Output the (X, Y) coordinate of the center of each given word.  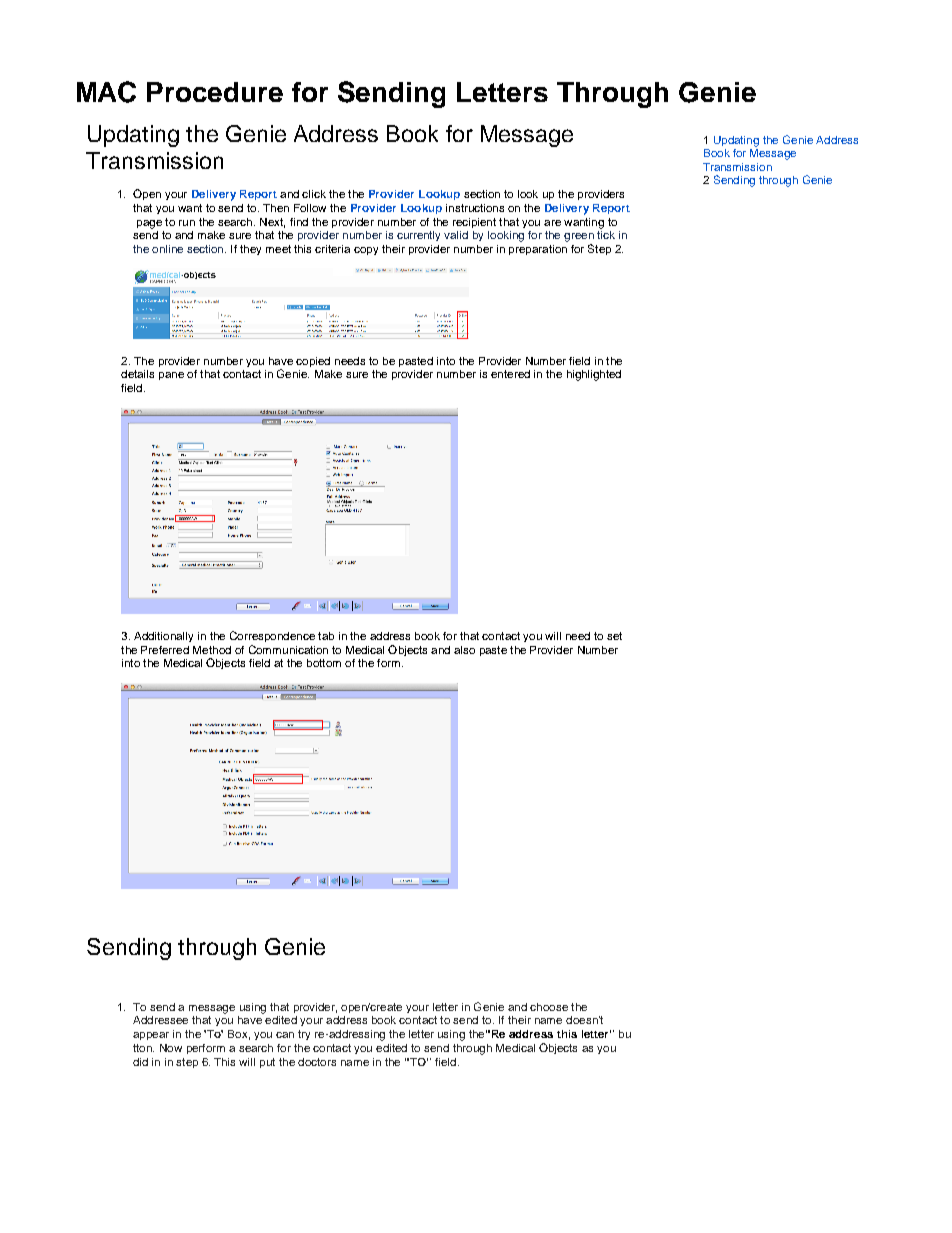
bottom (324, 663)
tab (326, 636)
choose (549, 1007)
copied (313, 362)
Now (171, 1048)
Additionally (163, 637)
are (552, 223)
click (314, 194)
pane (171, 376)
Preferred (165, 650)
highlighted (594, 375)
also (464, 650)
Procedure (215, 92)
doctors (317, 1062)
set (614, 636)
